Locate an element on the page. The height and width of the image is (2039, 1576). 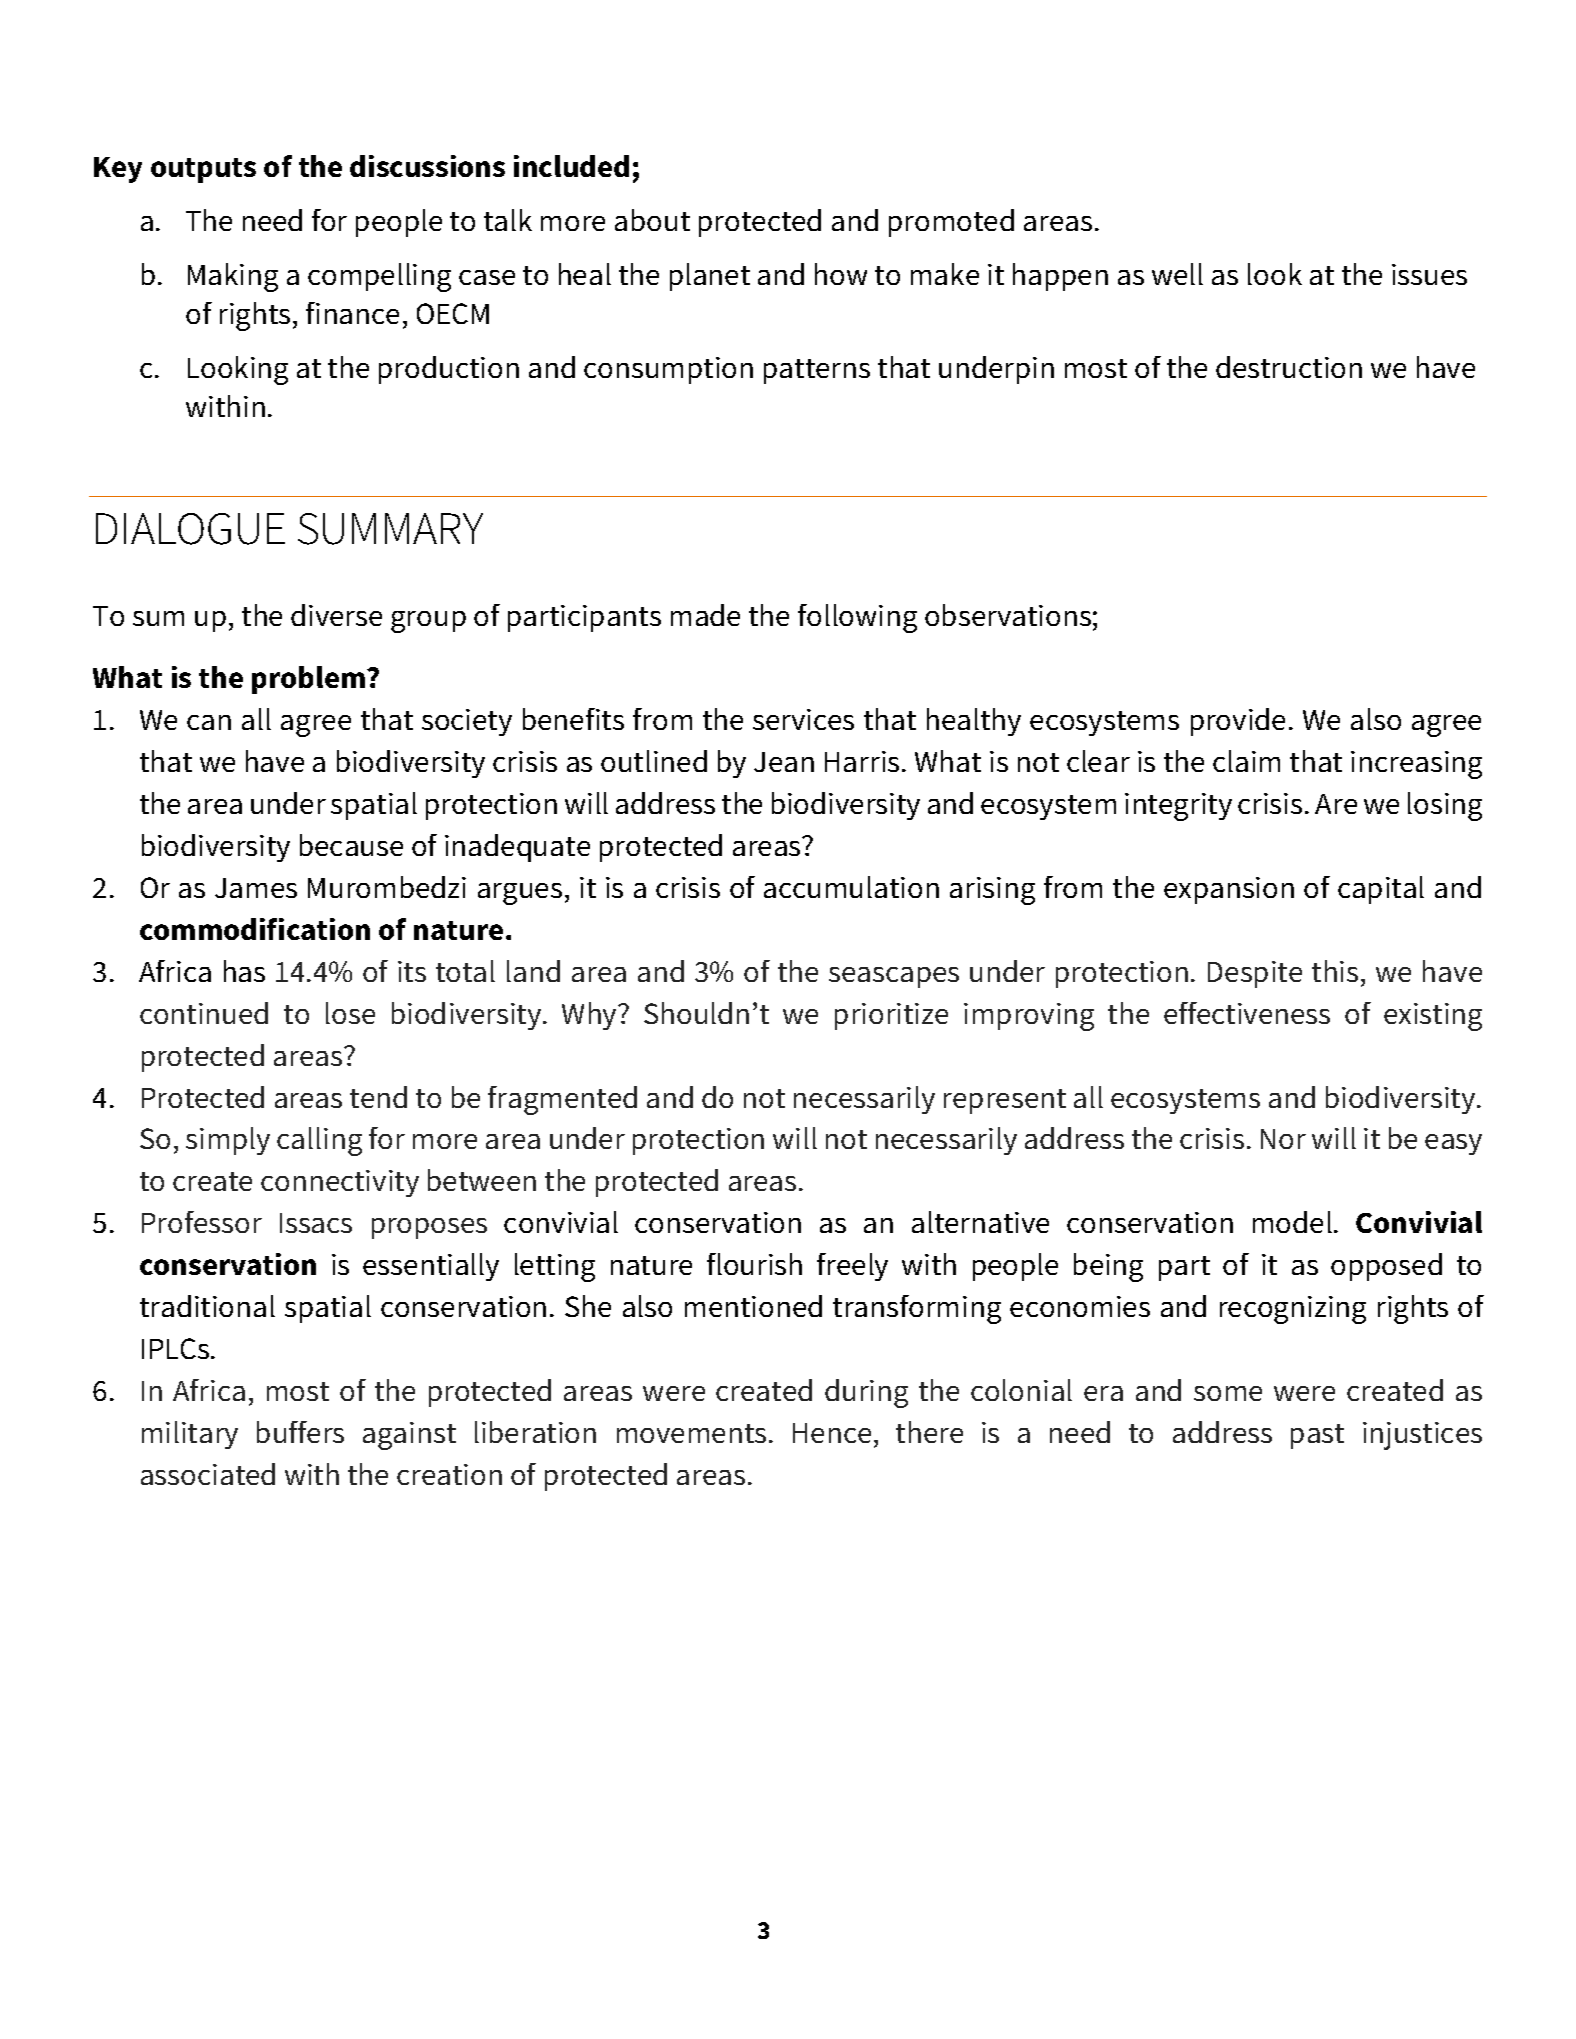
integrity is located at coordinates (1178, 807).
